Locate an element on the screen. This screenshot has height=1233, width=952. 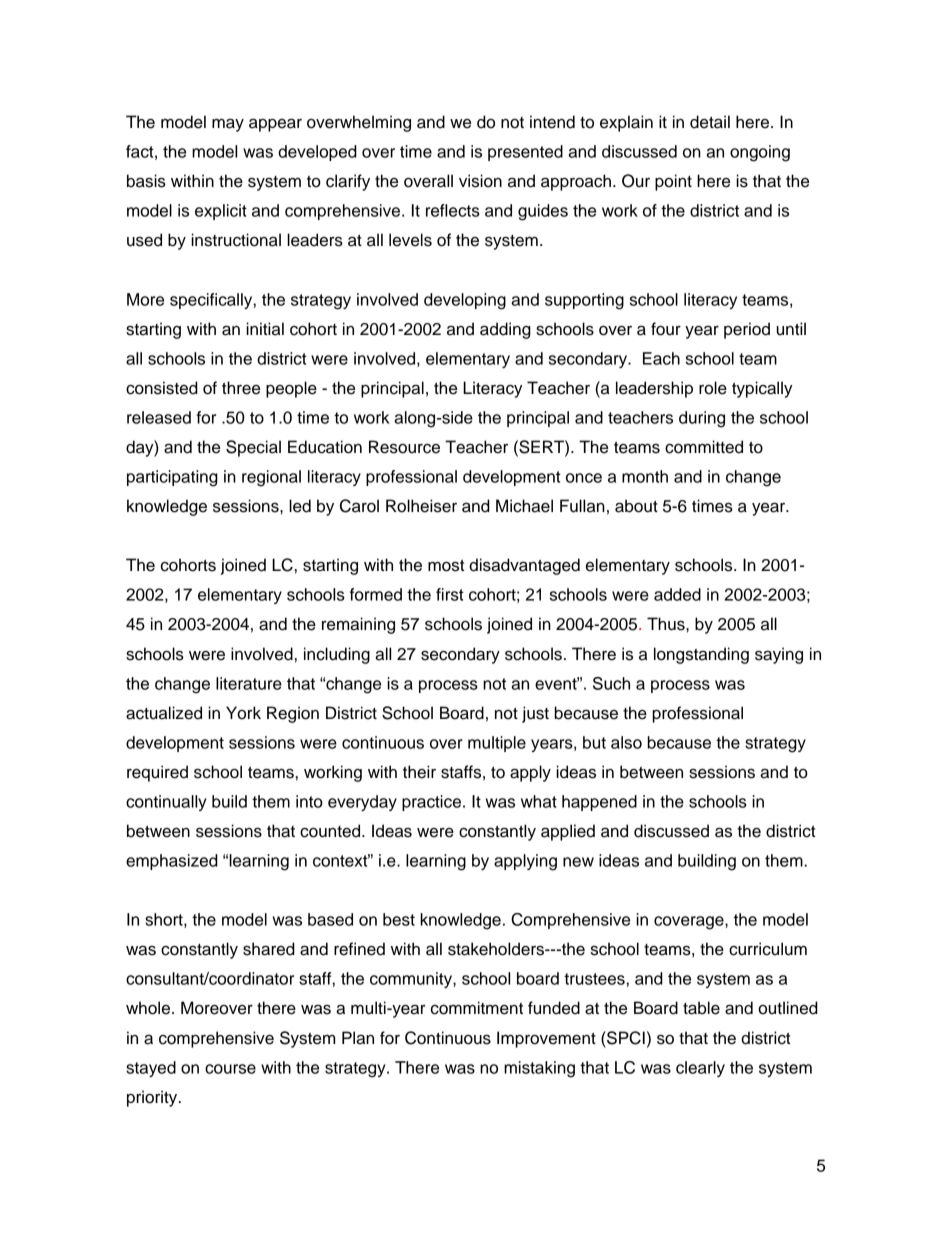
course is located at coordinates (230, 1069).
